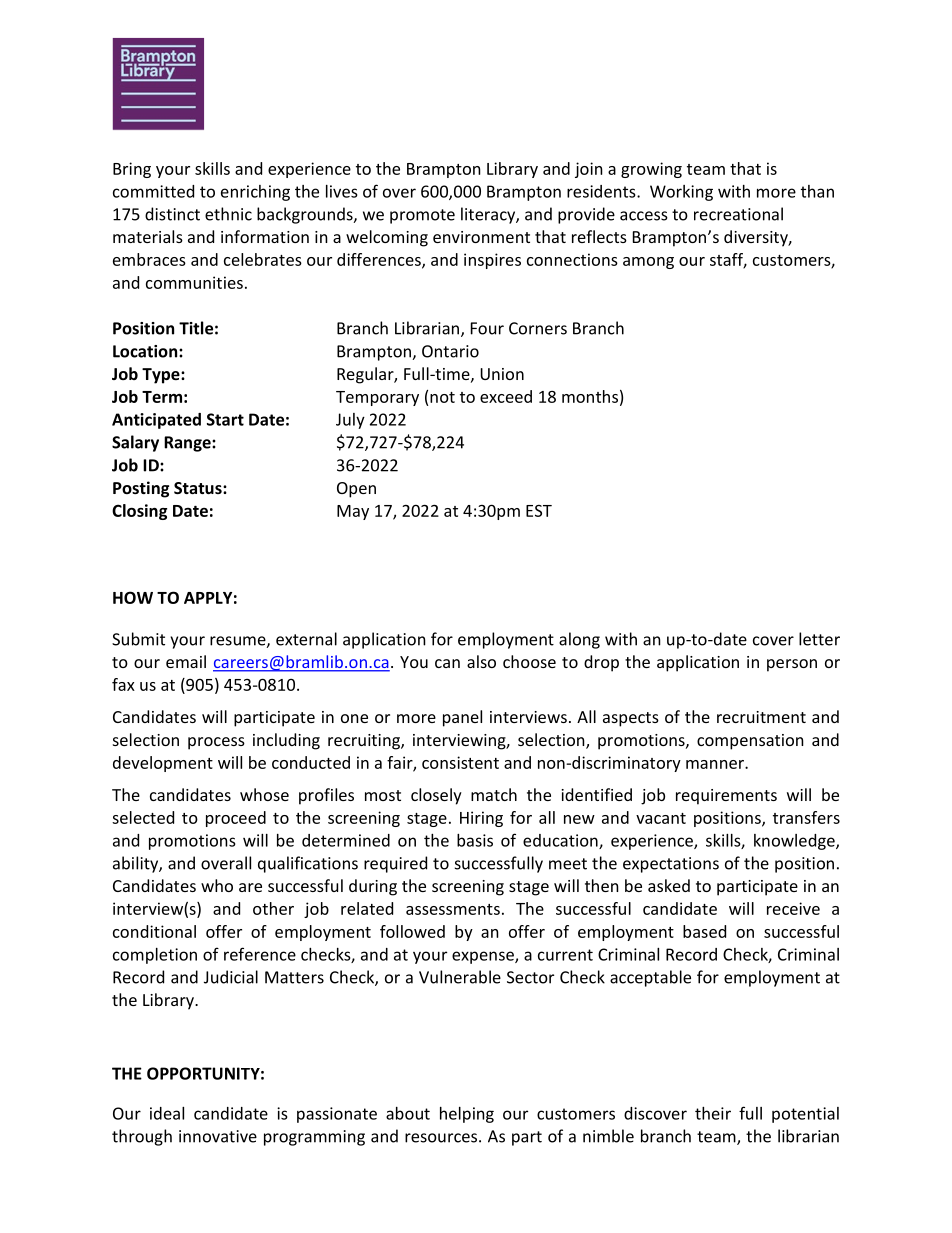 The width and height of the image is (952, 1233). Describe the element at coordinates (167, 1113) in the image. I see `ideal` at that location.
